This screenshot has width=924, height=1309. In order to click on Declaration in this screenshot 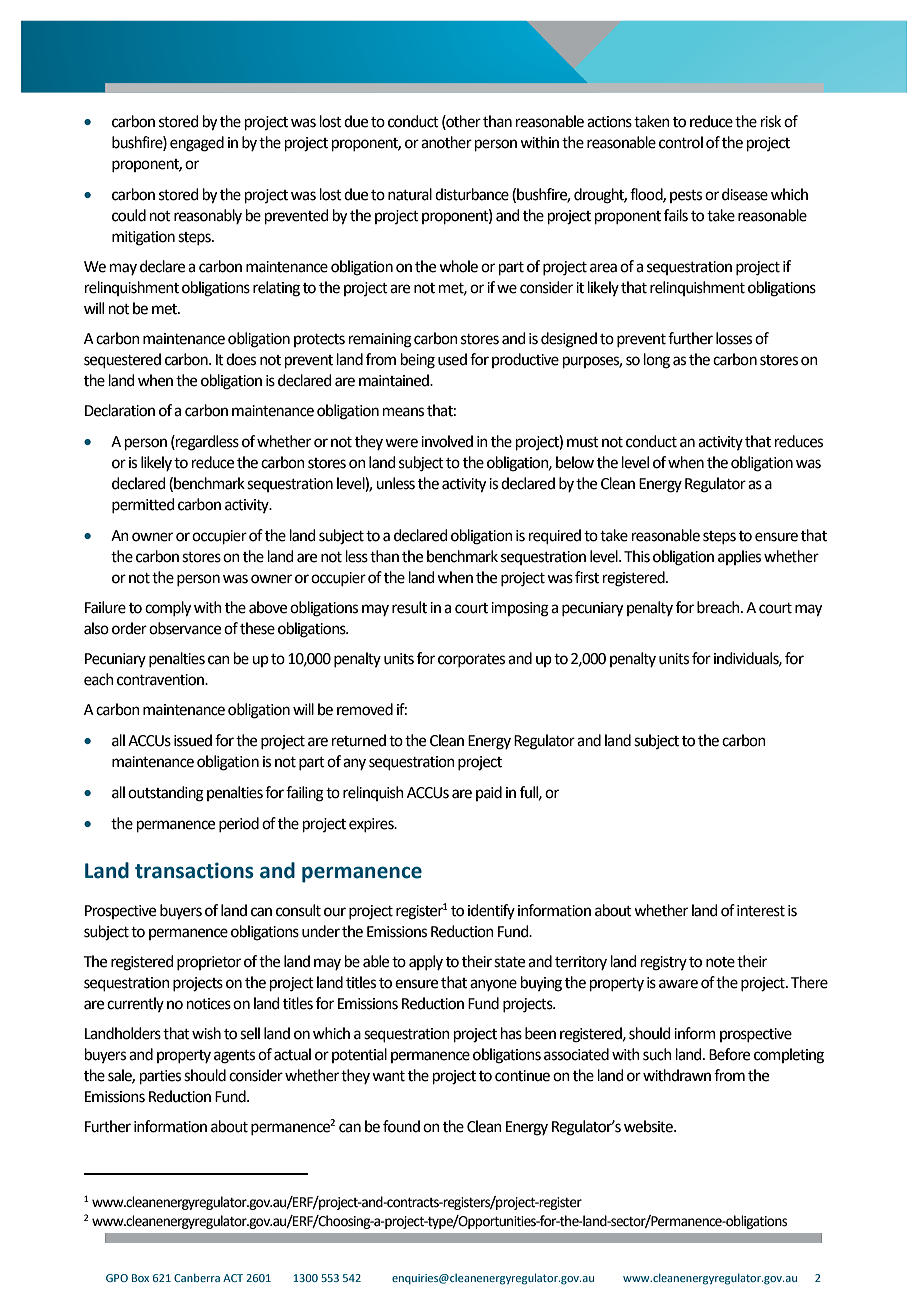, I will do `click(120, 410)`.
